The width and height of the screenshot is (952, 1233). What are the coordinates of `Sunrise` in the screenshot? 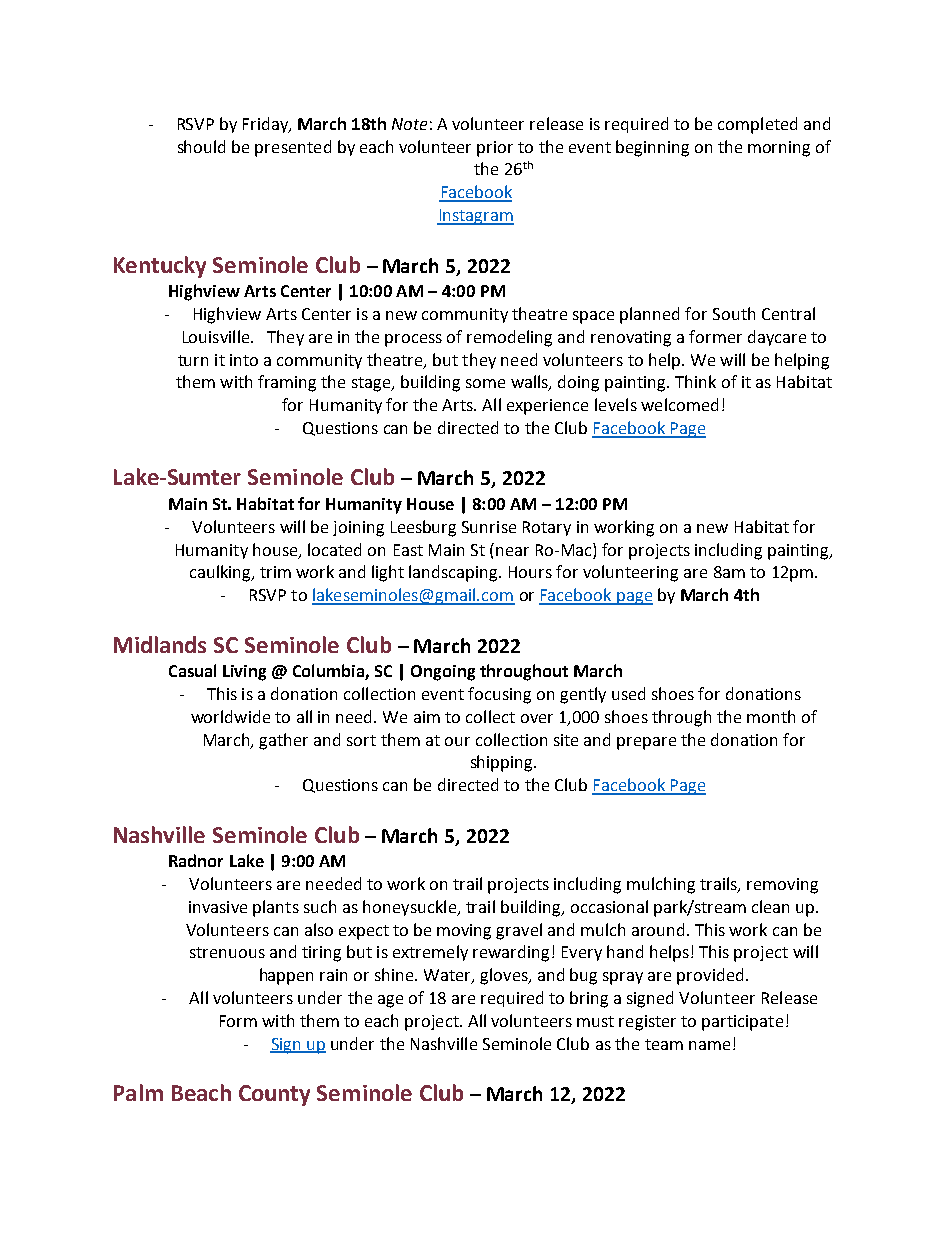 It's located at (489, 527).
